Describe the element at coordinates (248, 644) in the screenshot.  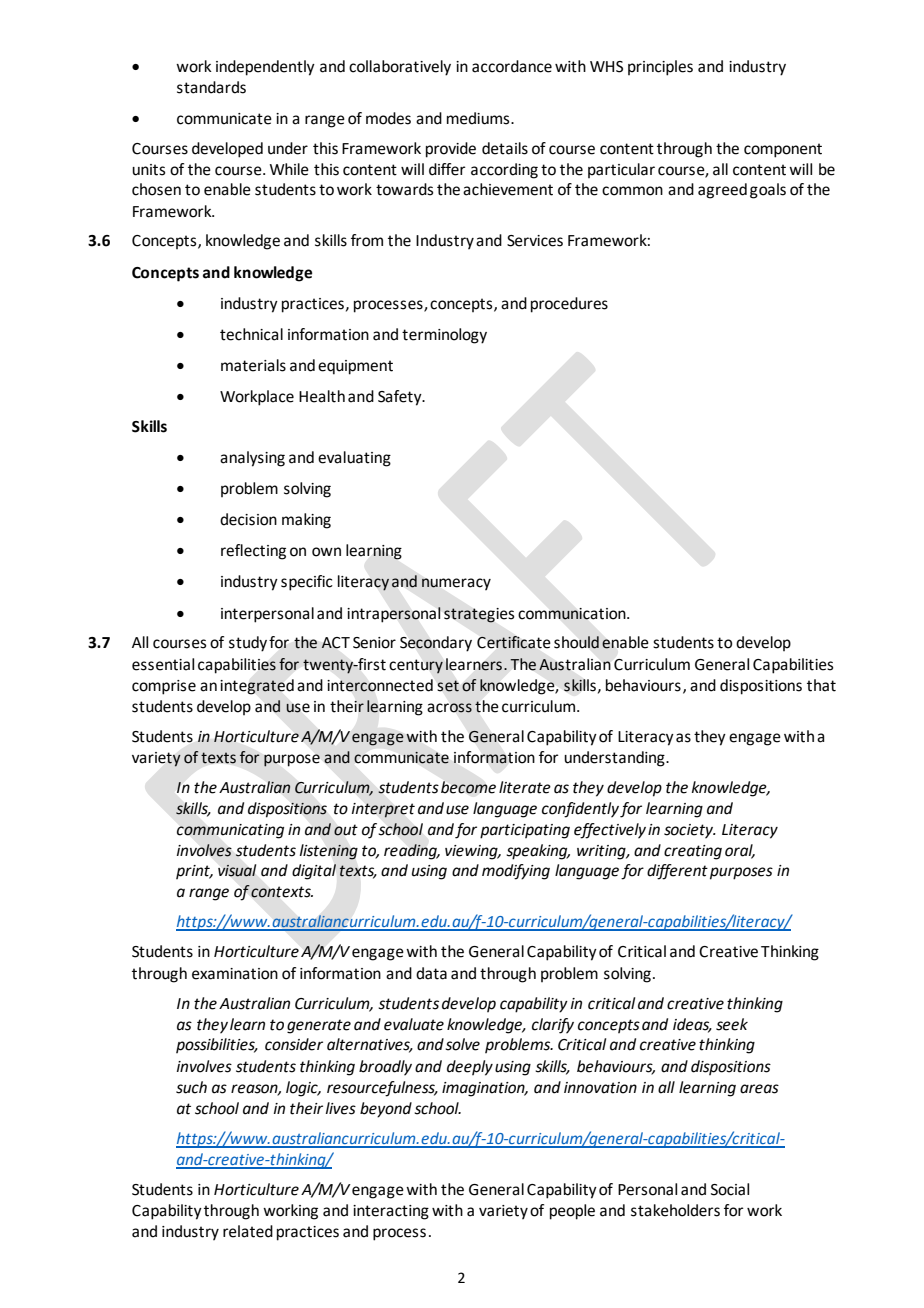
I see `study` at that location.
